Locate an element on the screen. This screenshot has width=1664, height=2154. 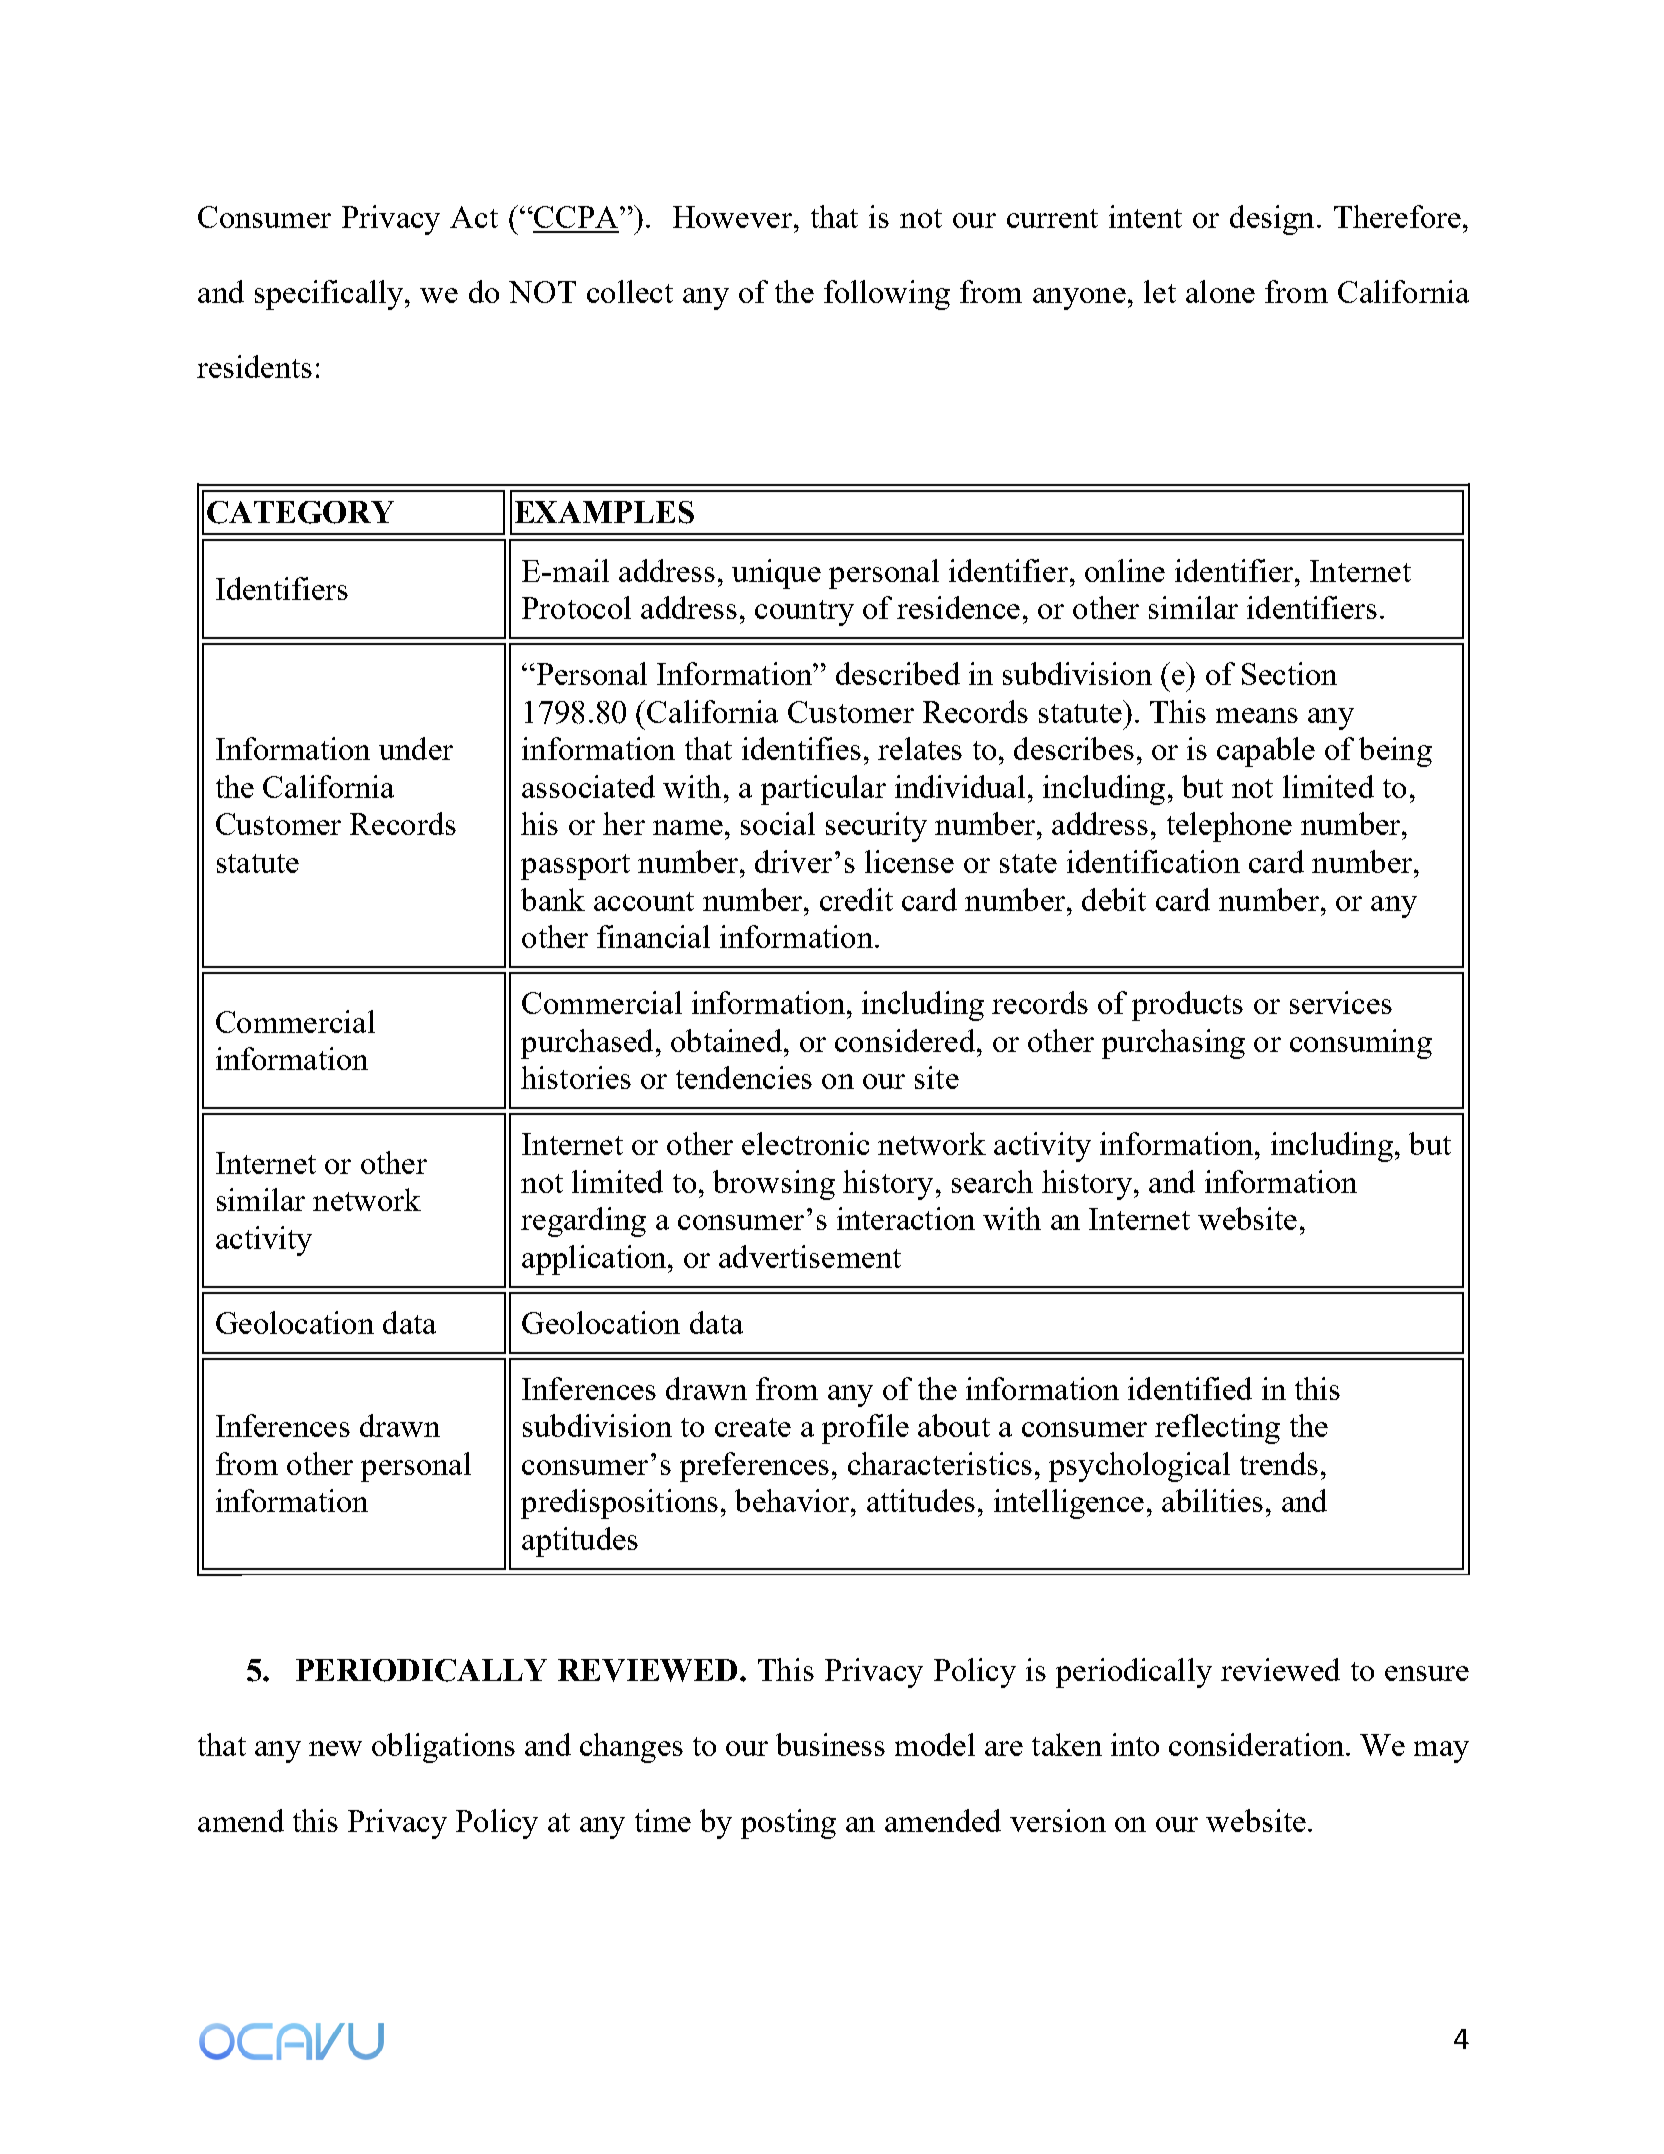
following is located at coordinates (887, 295).
